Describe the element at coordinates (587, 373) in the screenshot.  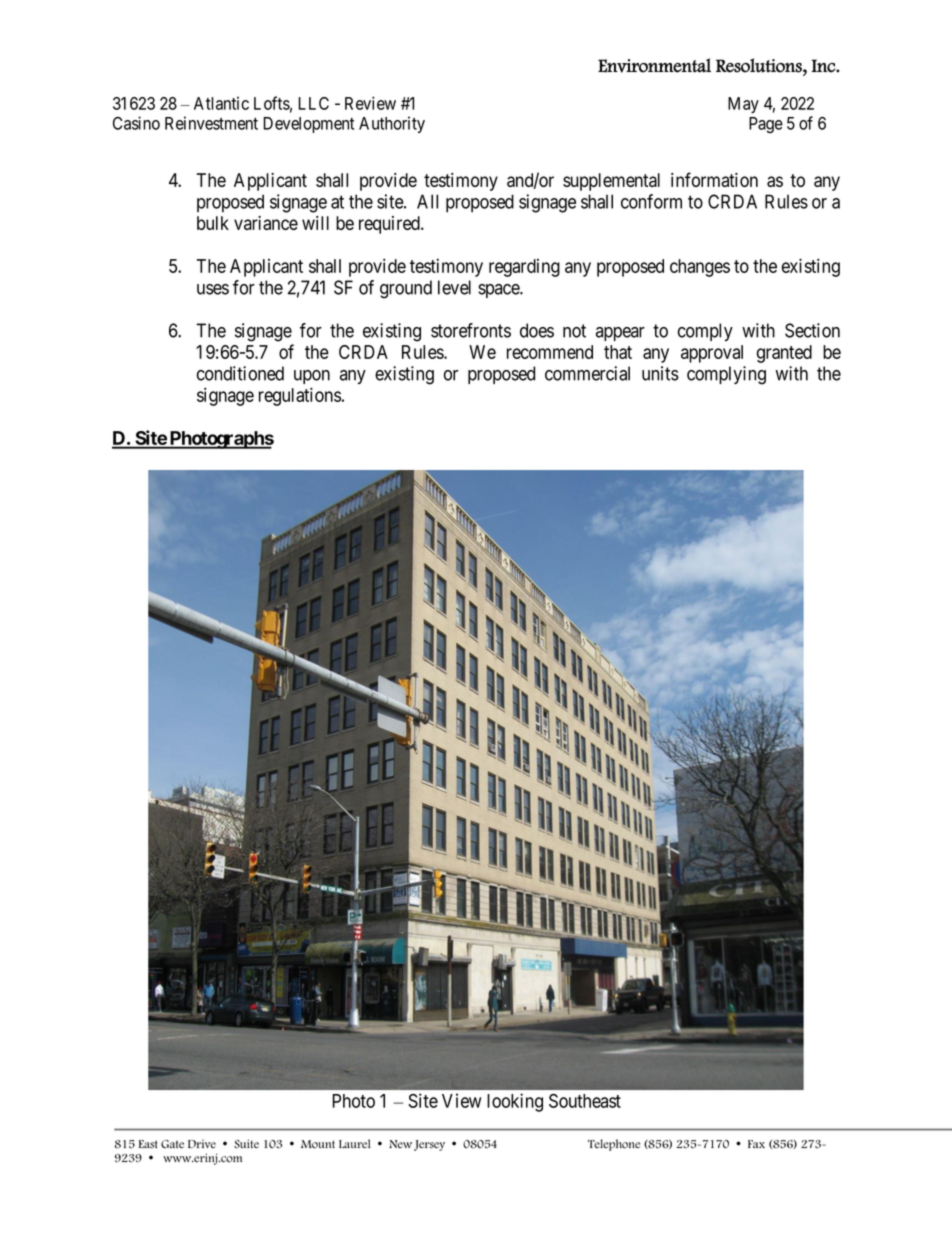
I see `commercial` at that location.
